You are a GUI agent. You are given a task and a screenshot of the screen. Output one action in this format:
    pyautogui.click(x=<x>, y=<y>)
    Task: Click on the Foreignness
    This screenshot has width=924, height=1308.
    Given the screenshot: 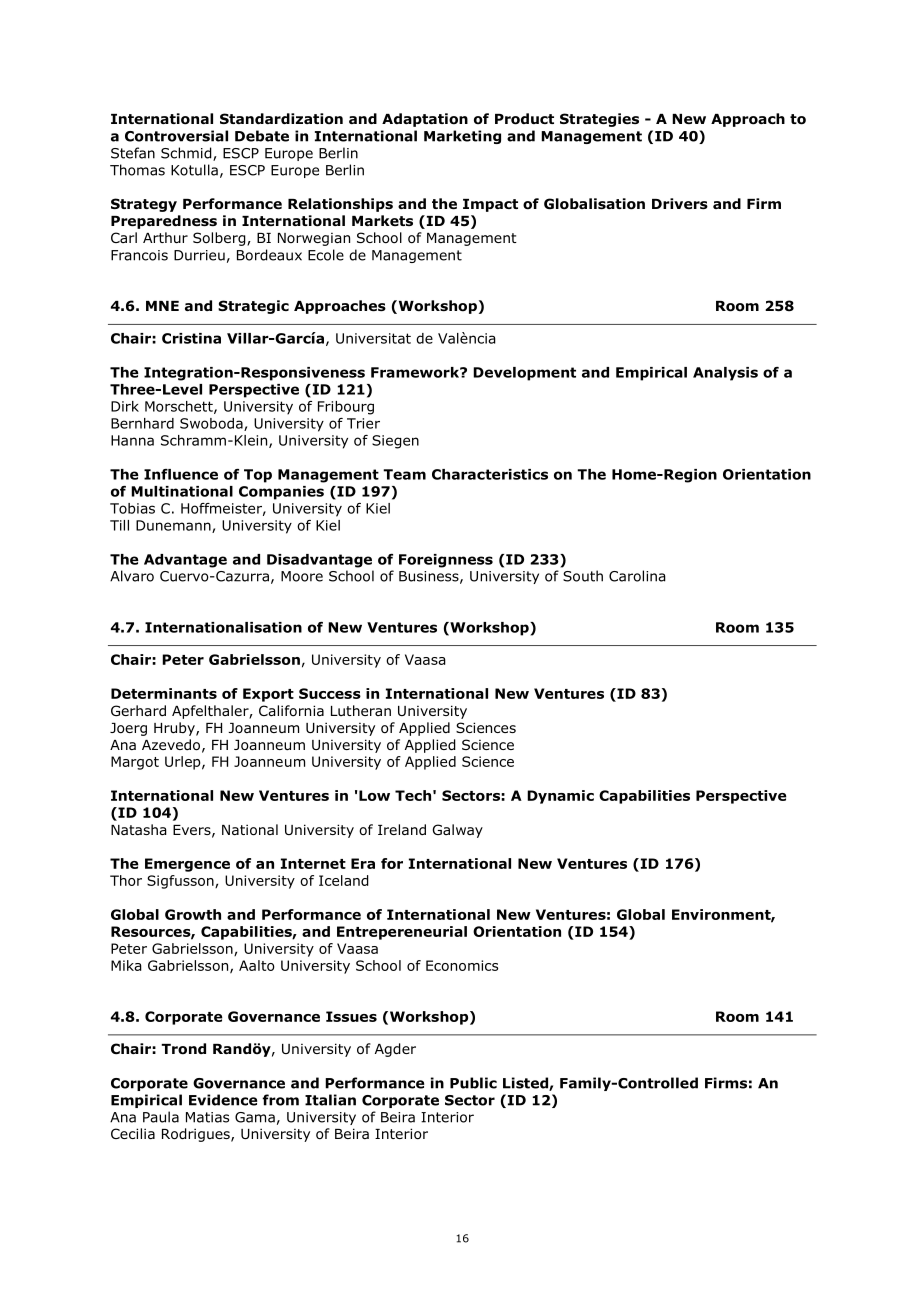 What is the action you would take?
    pyautogui.click(x=446, y=561)
